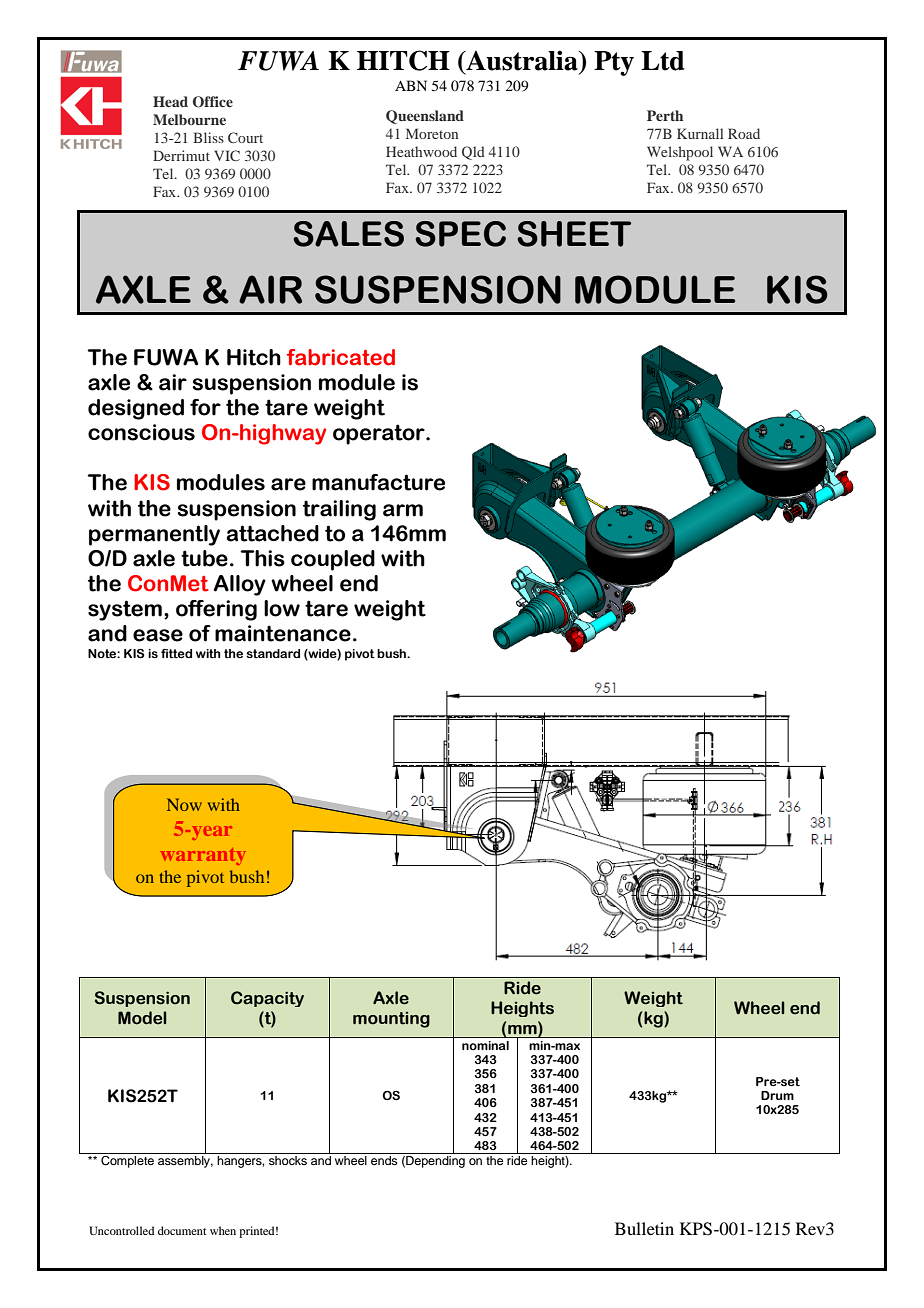 Image resolution: width=924 pixels, height=1308 pixels. What do you see at coordinates (333, 560) in the page?
I see `coupled` at bounding box center [333, 560].
